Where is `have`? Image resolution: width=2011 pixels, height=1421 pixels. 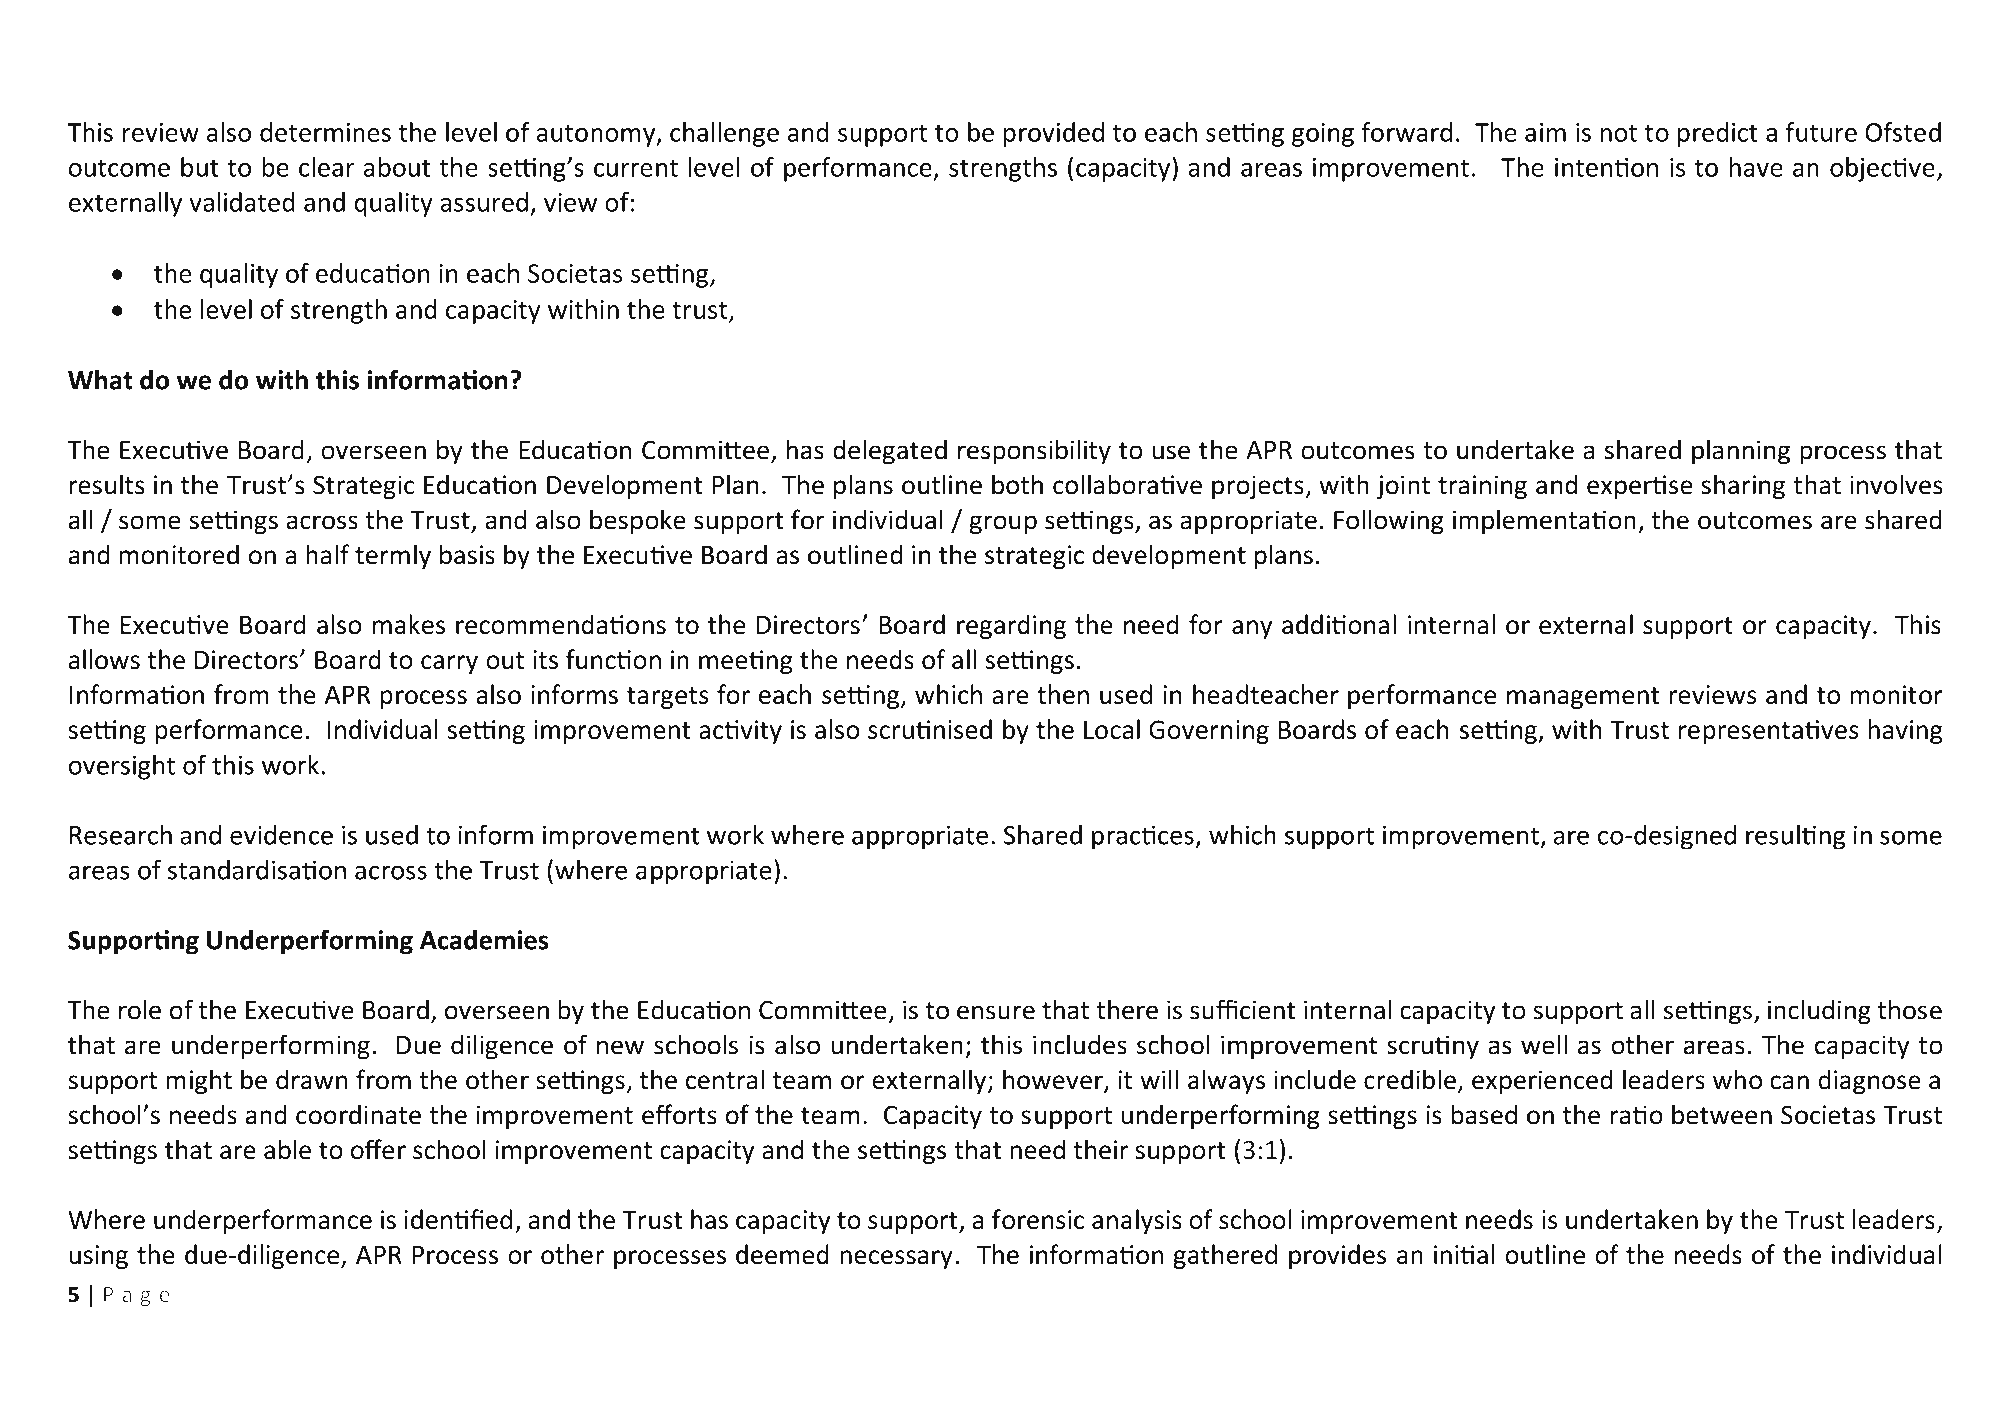
have is located at coordinates (1756, 167).
